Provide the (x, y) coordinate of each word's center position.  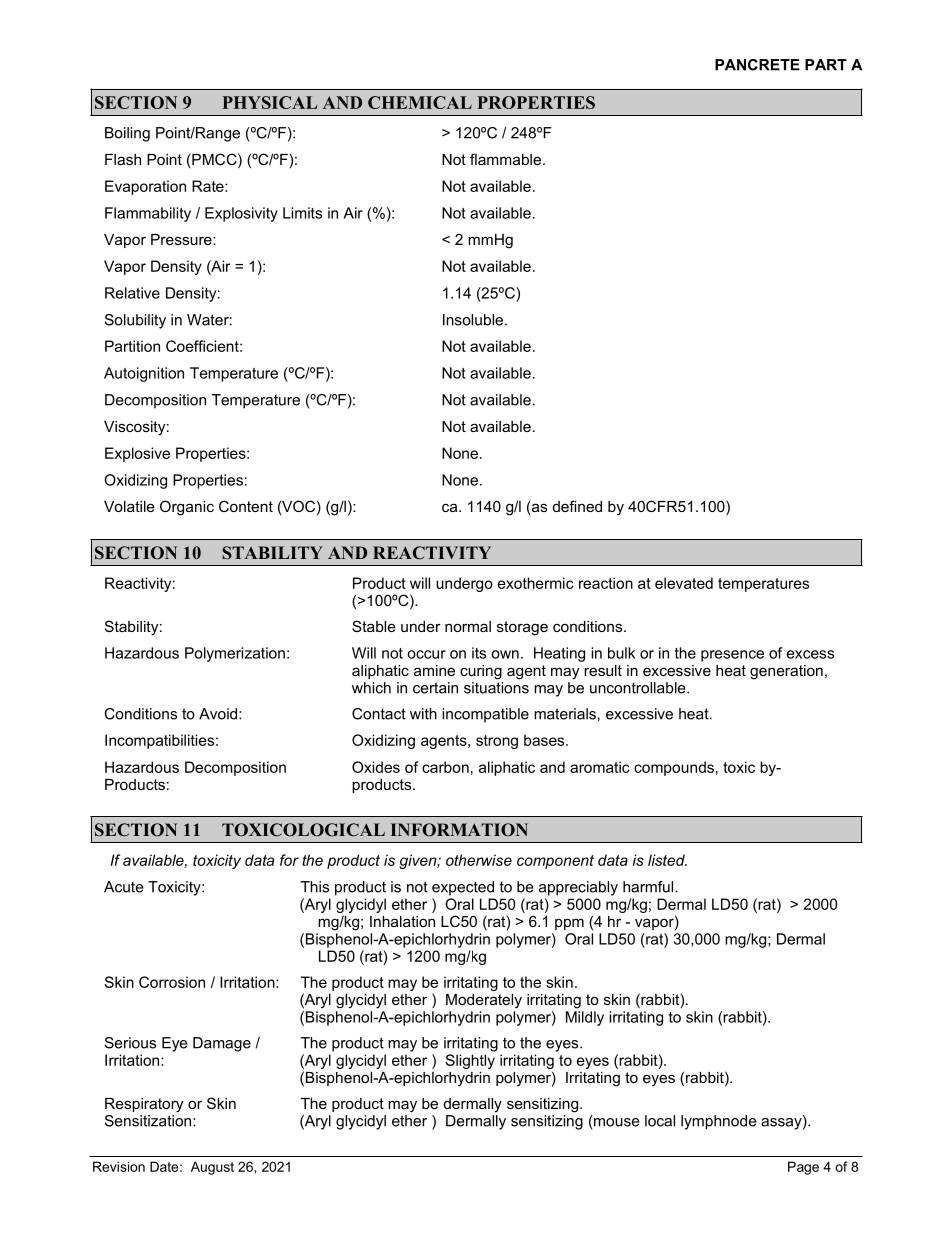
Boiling (127, 134)
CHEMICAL (420, 102)
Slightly (470, 1061)
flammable (505, 159)
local (660, 1121)
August (212, 1168)
